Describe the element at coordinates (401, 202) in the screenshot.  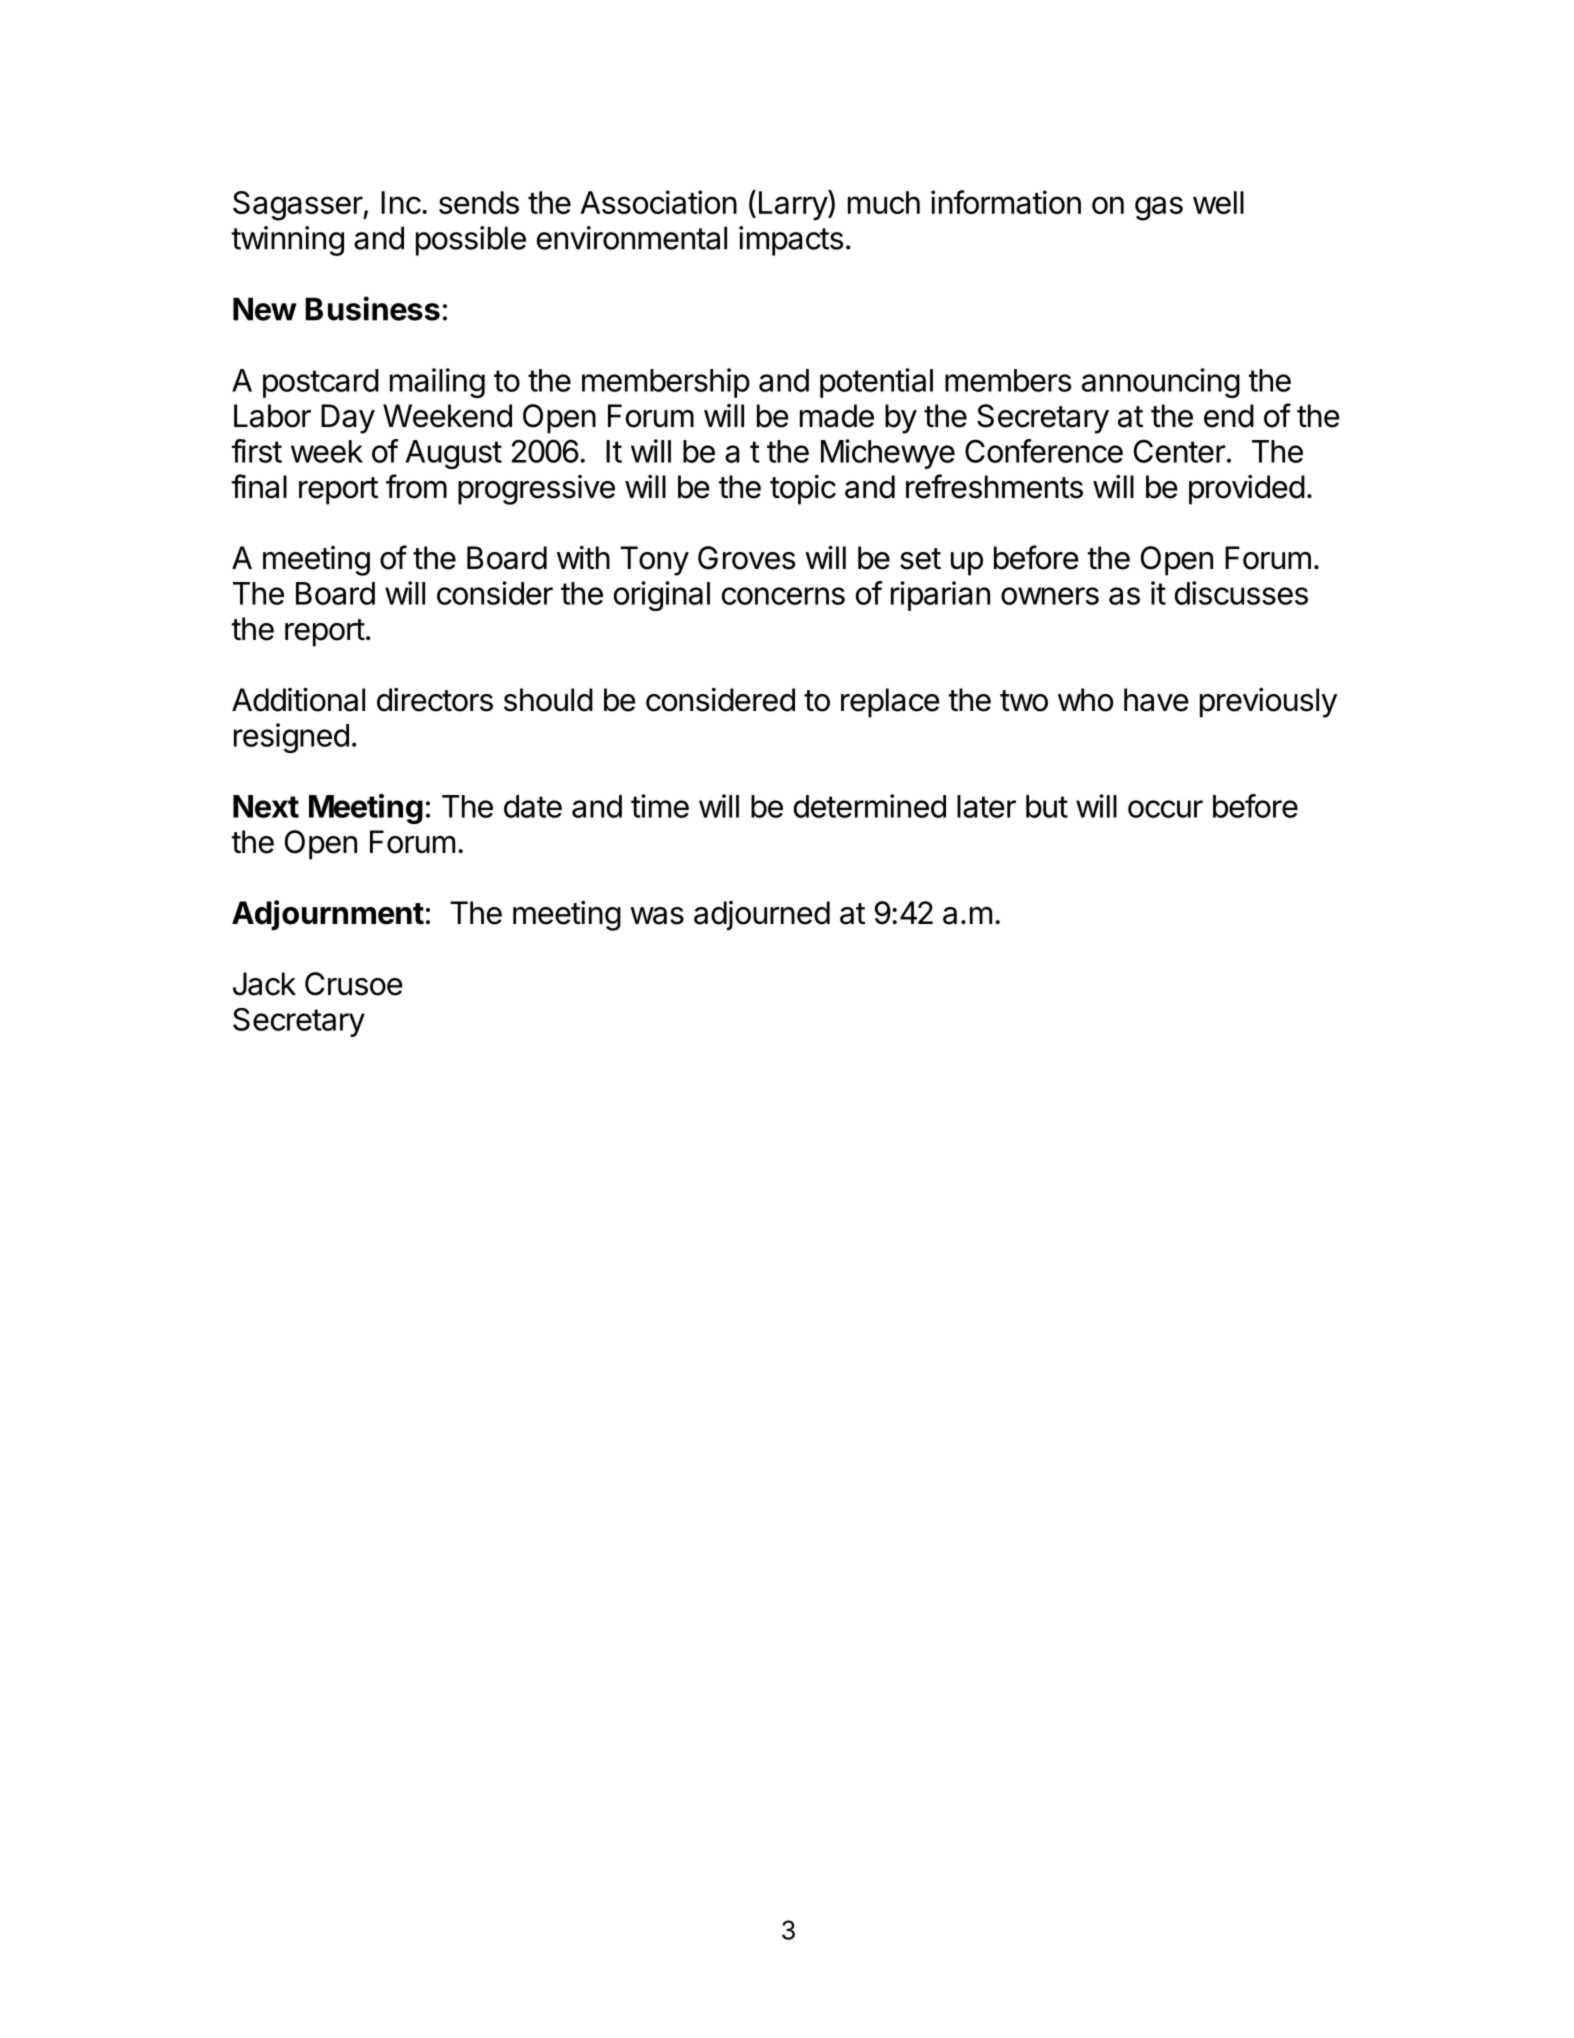
I see `Inc` at that location.
